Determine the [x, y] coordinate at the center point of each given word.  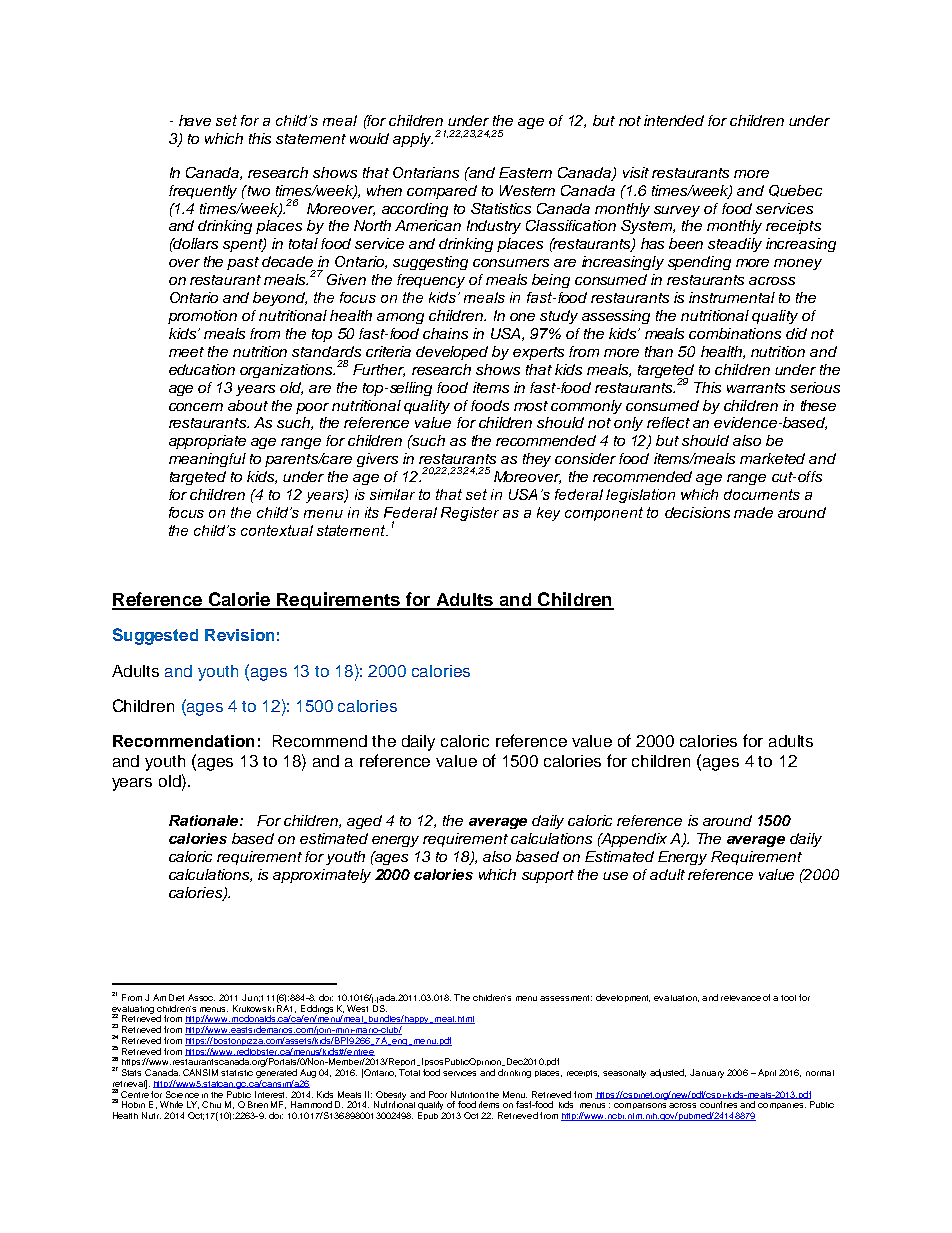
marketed [772, 458]
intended [674, 120]
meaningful [207, 460]
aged [364, 822]
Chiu [211, 1104]
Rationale [205, 820]
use [615, 876]
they [537, 460]
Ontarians [426, 172]
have [195, 120]
